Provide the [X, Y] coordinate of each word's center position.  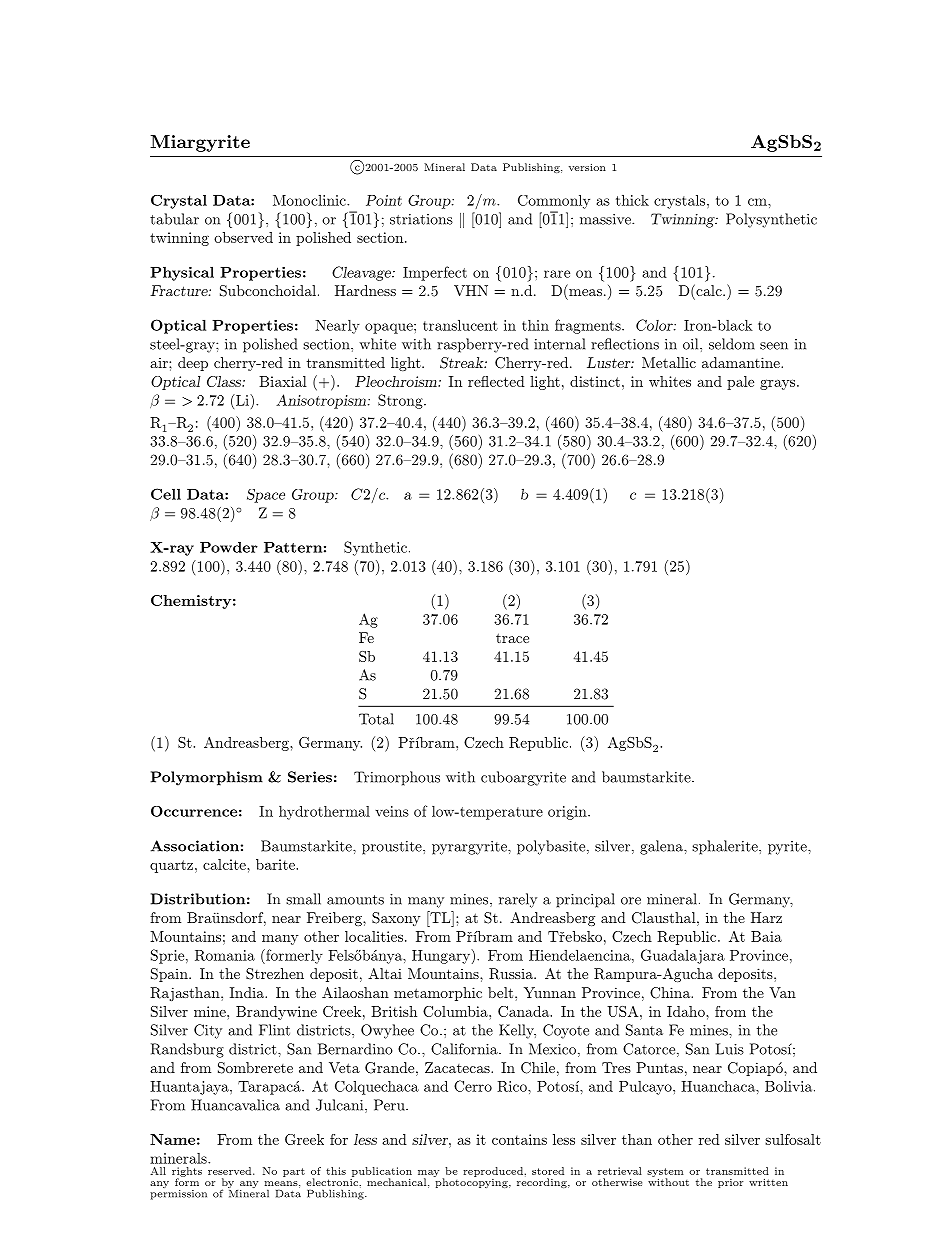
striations [421, 219]
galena [662, 847]
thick [632, 200]
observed [243, 237]
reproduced [493, 1172]
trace [512, 638]
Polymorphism [207, 778]
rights [187, 1173]
